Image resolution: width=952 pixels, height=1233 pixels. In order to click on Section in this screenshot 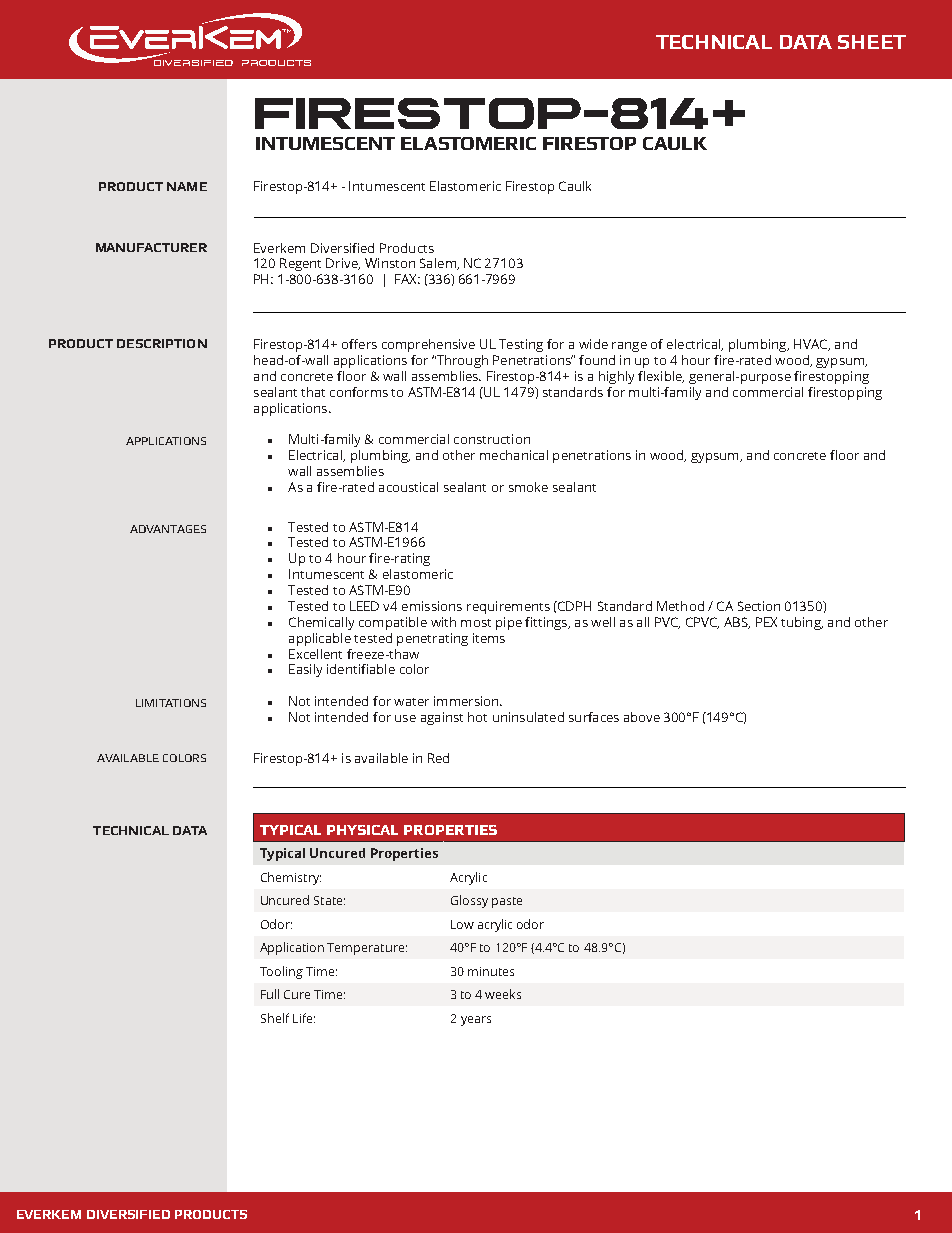, I will do `click(759, 606)`.
